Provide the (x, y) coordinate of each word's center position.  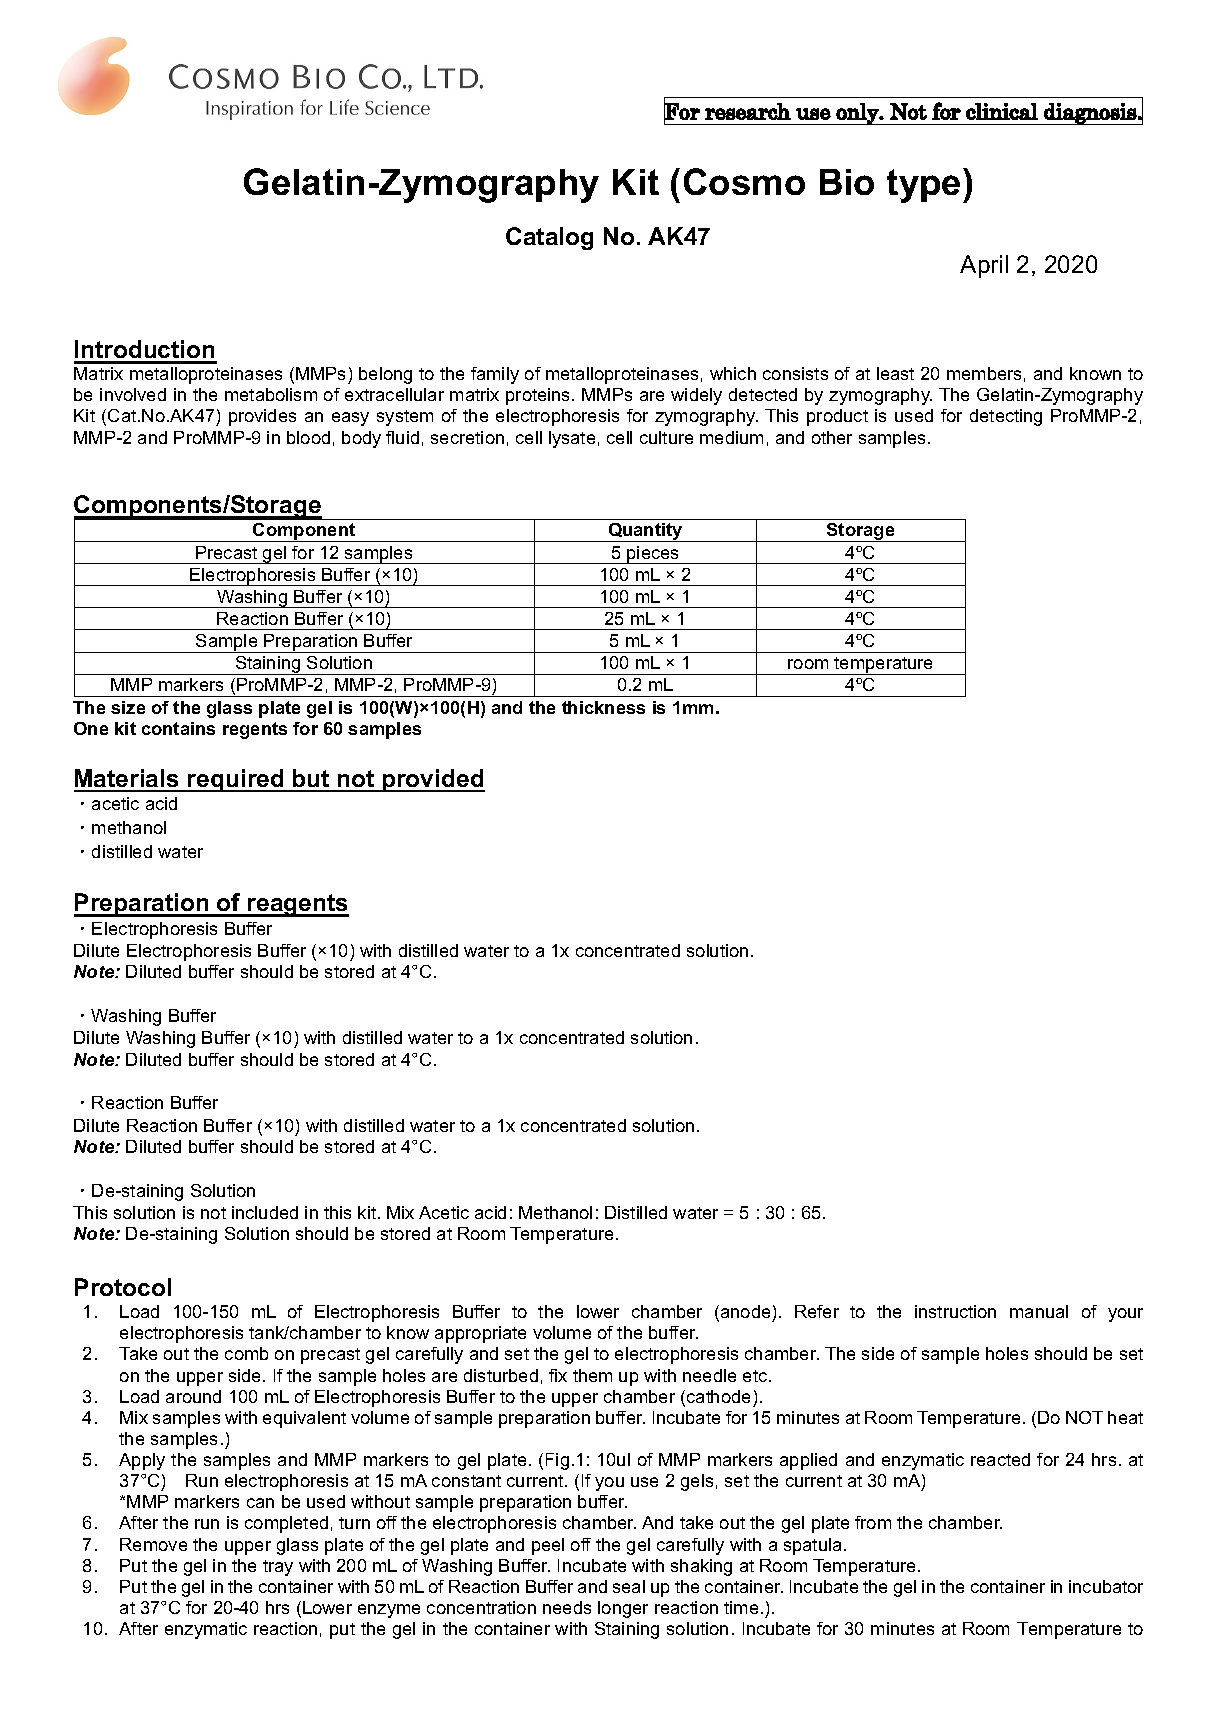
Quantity (645, 532)
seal (629, 1586)
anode (745, 1311)
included (265, 1212)
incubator (1106, 1586)
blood (308, 437)
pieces (653, 555)
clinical (1002, 111)
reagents (297, 905)
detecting (1006, 417)
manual (1039, 1311)
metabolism (271, 394)
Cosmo (744, 181)
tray (278, 1568)
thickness (603, 707)
